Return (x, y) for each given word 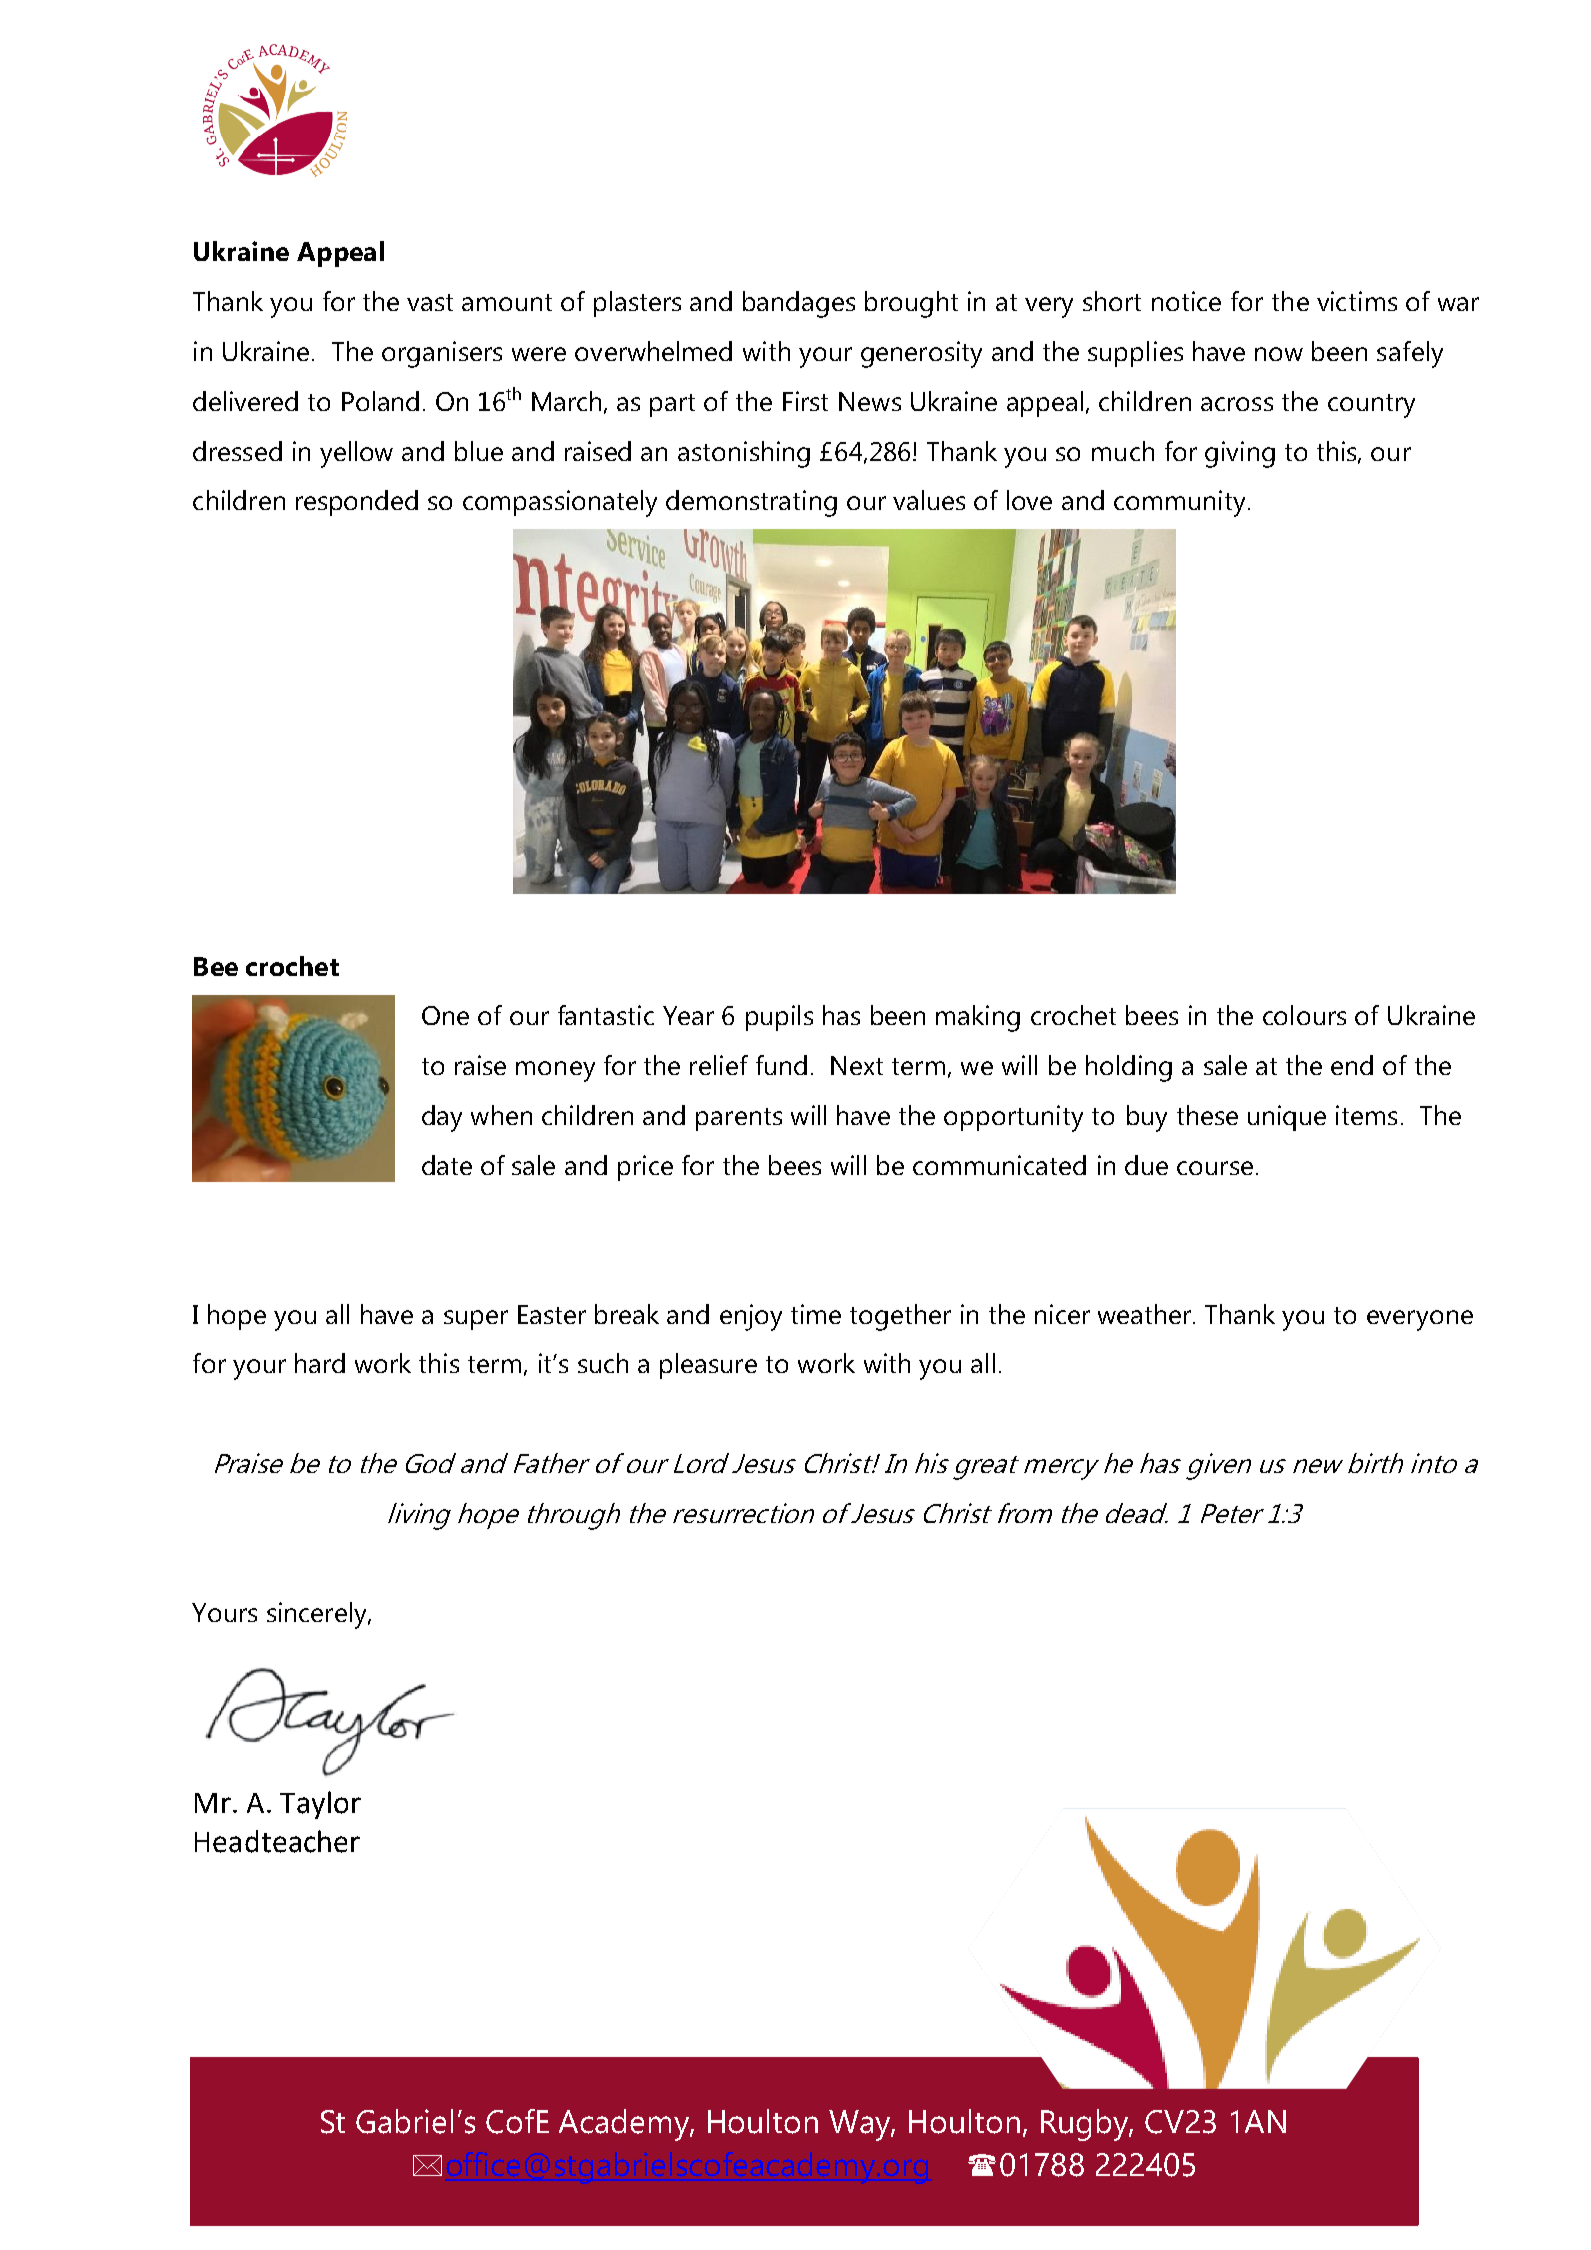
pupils (779, 1018)
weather (1146, 1314)
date (447, 1165)
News (870, 401)
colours (1304, 1015)
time (816, 1314)
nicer (1062, 1314)
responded (357, 503)
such (603, 1363)
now (1279, 354)
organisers (442, 354)
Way (861, 2125)
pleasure (708, 1366)
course (1215, 1168)
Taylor (320, 1805)
